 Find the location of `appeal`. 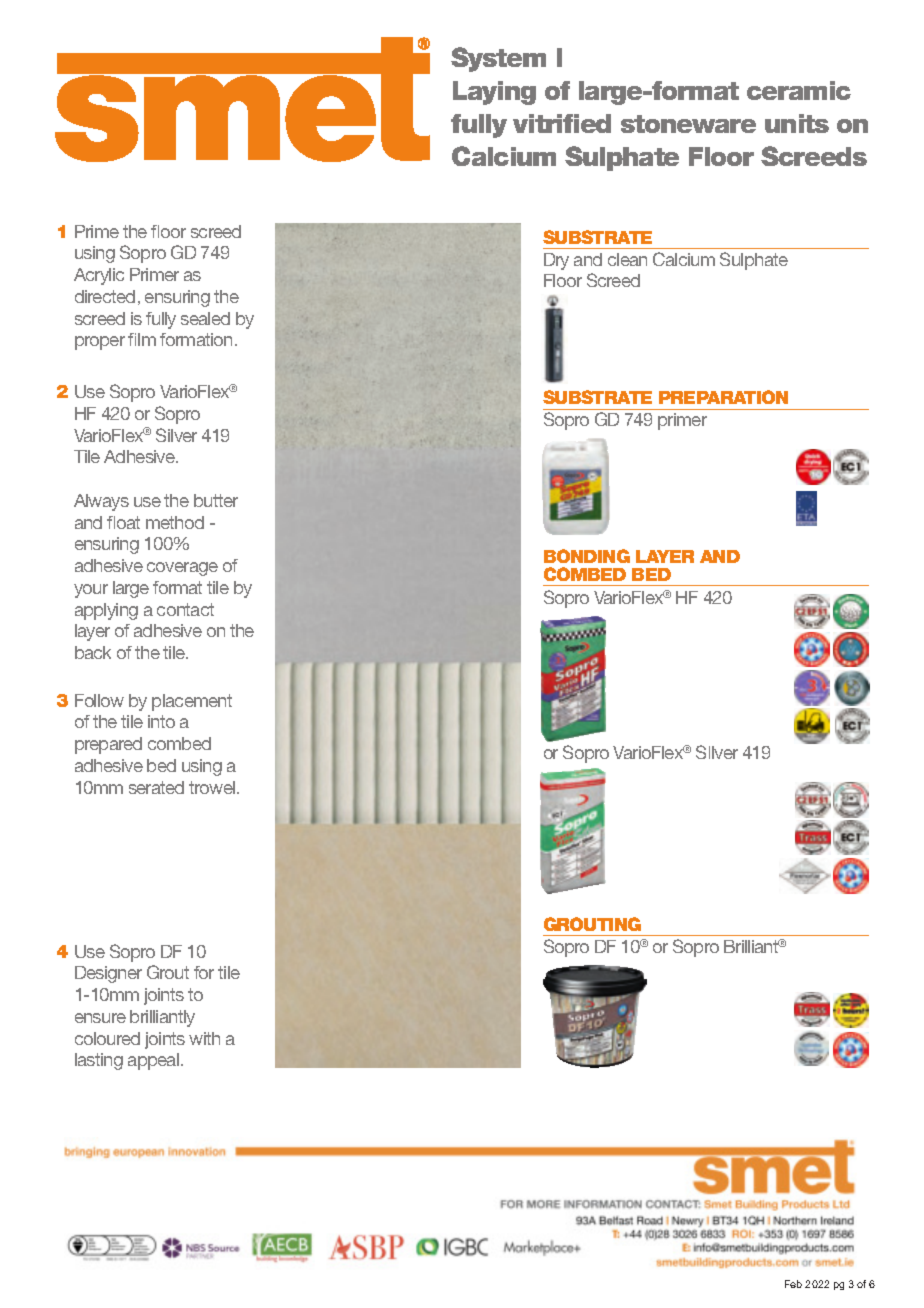

appeal is located at coordinates (155, 1061).
